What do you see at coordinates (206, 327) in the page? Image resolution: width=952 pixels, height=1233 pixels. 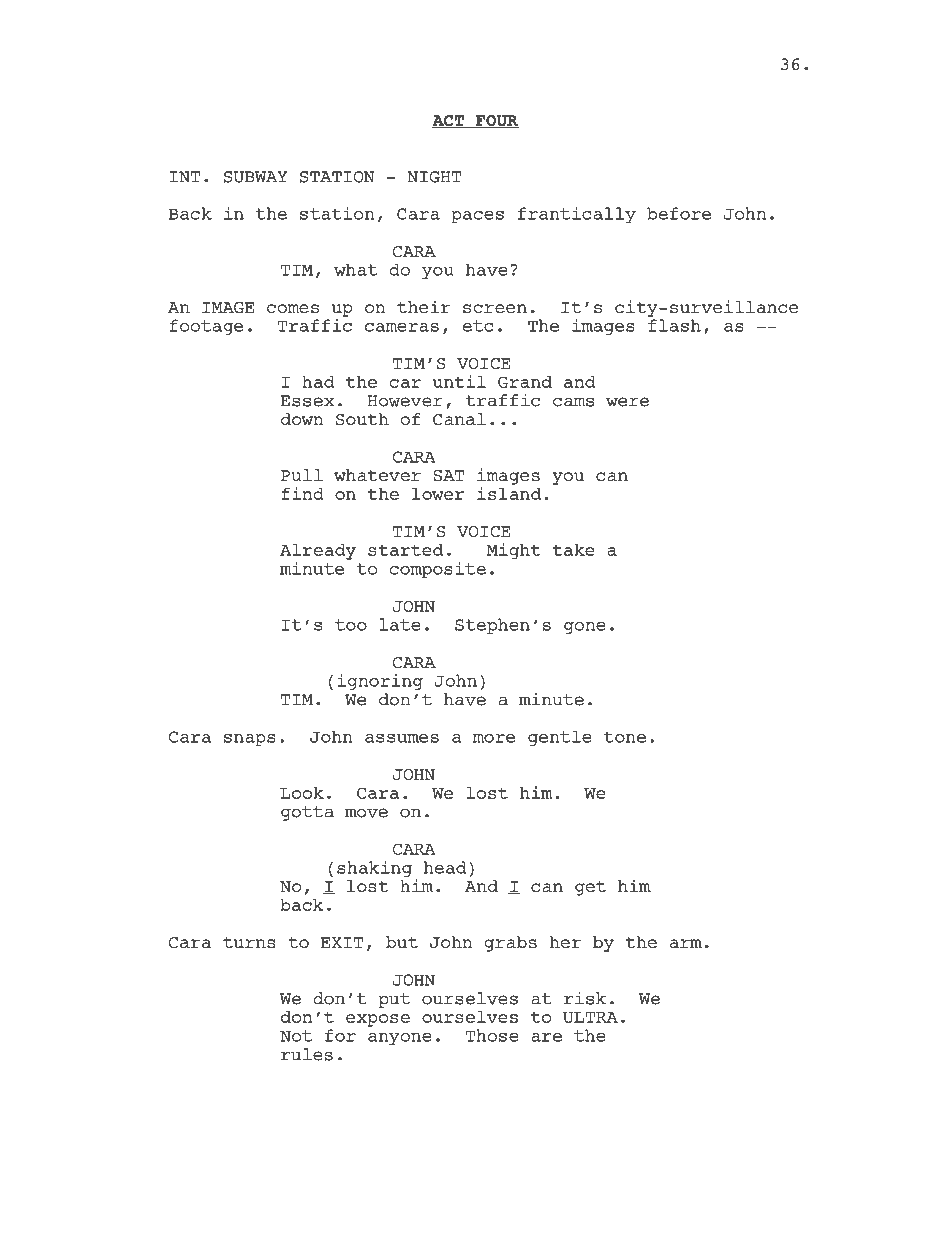 I see `footage` at bounding box center [206, 327].
